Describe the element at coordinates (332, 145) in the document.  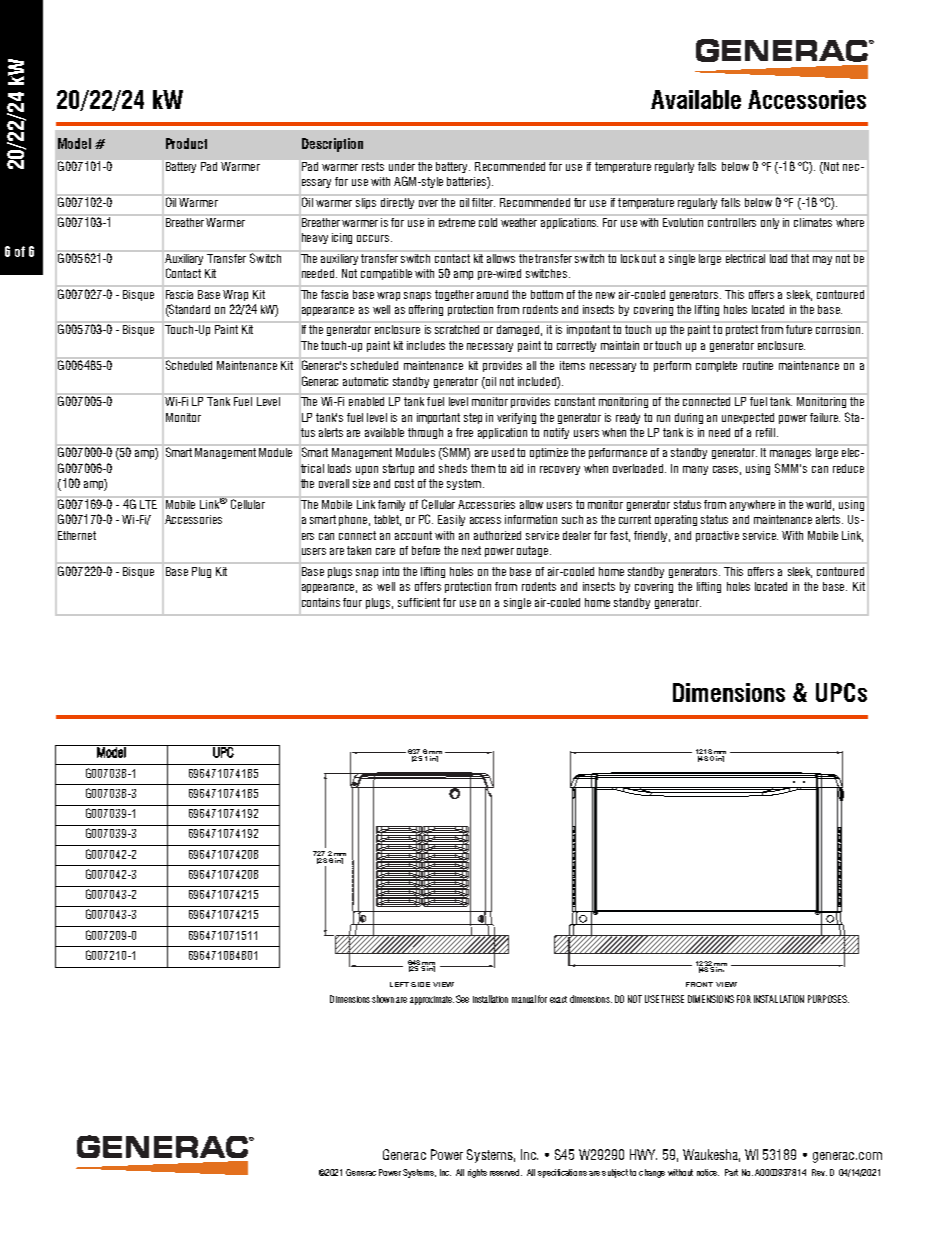
I see `Description` at that location.
